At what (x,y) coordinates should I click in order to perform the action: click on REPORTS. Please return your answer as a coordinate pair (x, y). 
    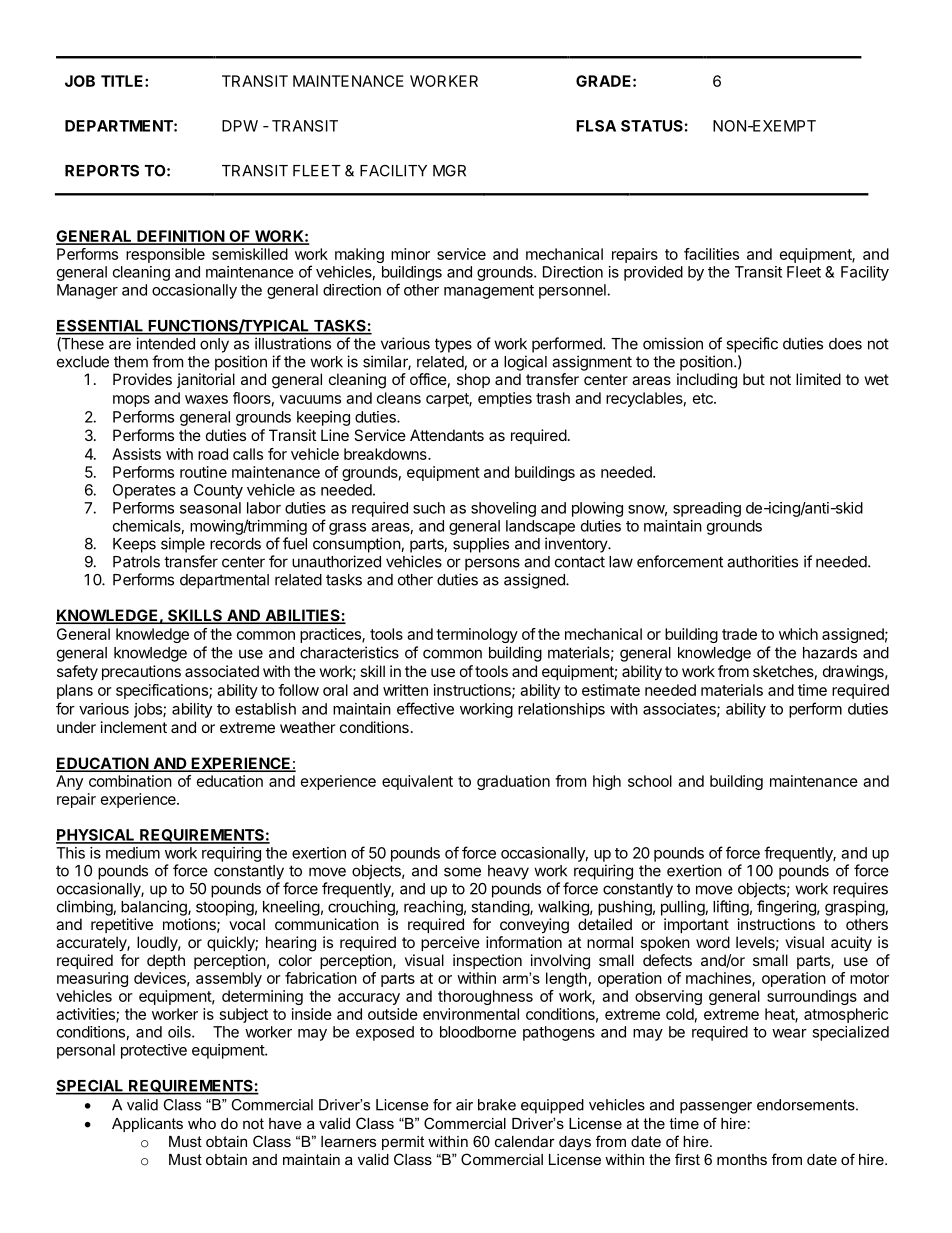
    Looking at the image, I should click on (102, 171).
